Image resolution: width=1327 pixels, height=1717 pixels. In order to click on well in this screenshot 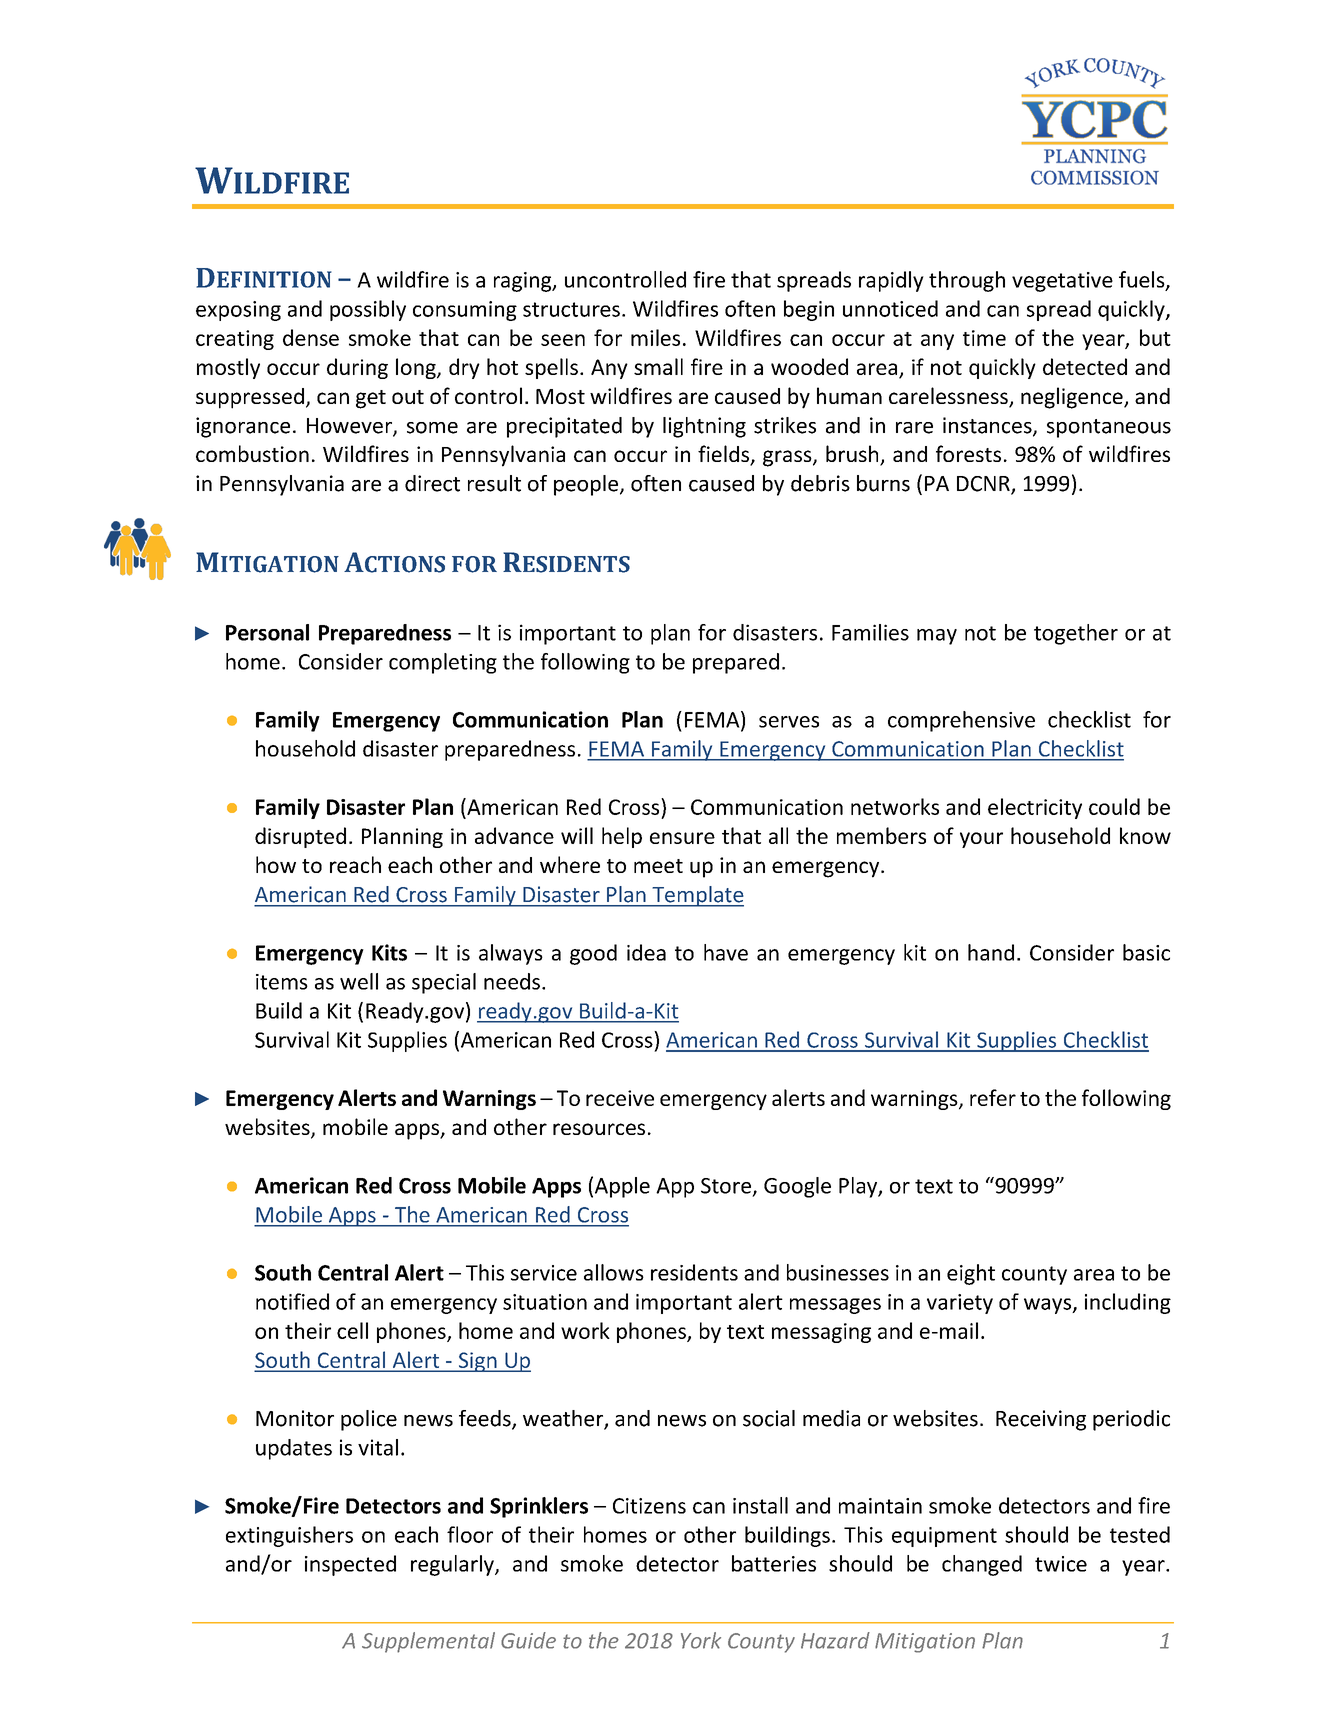, I will do `click(359, 981)`.
